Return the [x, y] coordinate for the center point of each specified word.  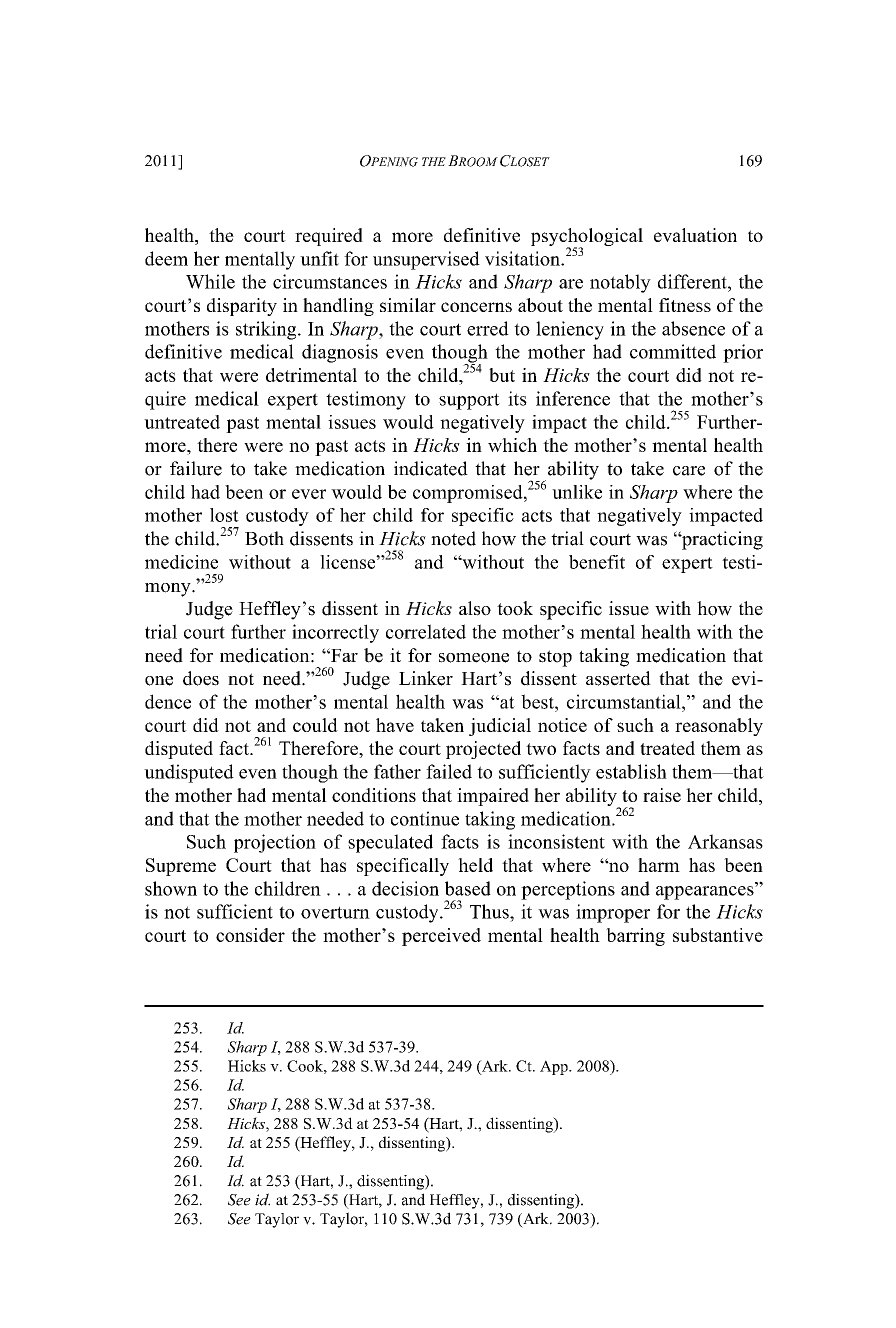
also [475, 608]
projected [483, 750]
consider [250, 935]
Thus [490, 911]
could [315, 725]
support [469, 401]
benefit [597, 562]
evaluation [695, 235]
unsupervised [426, 260]
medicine [181, 562]
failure [196, 468]
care [689, 471]
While [210, 281]
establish [631, 771]
